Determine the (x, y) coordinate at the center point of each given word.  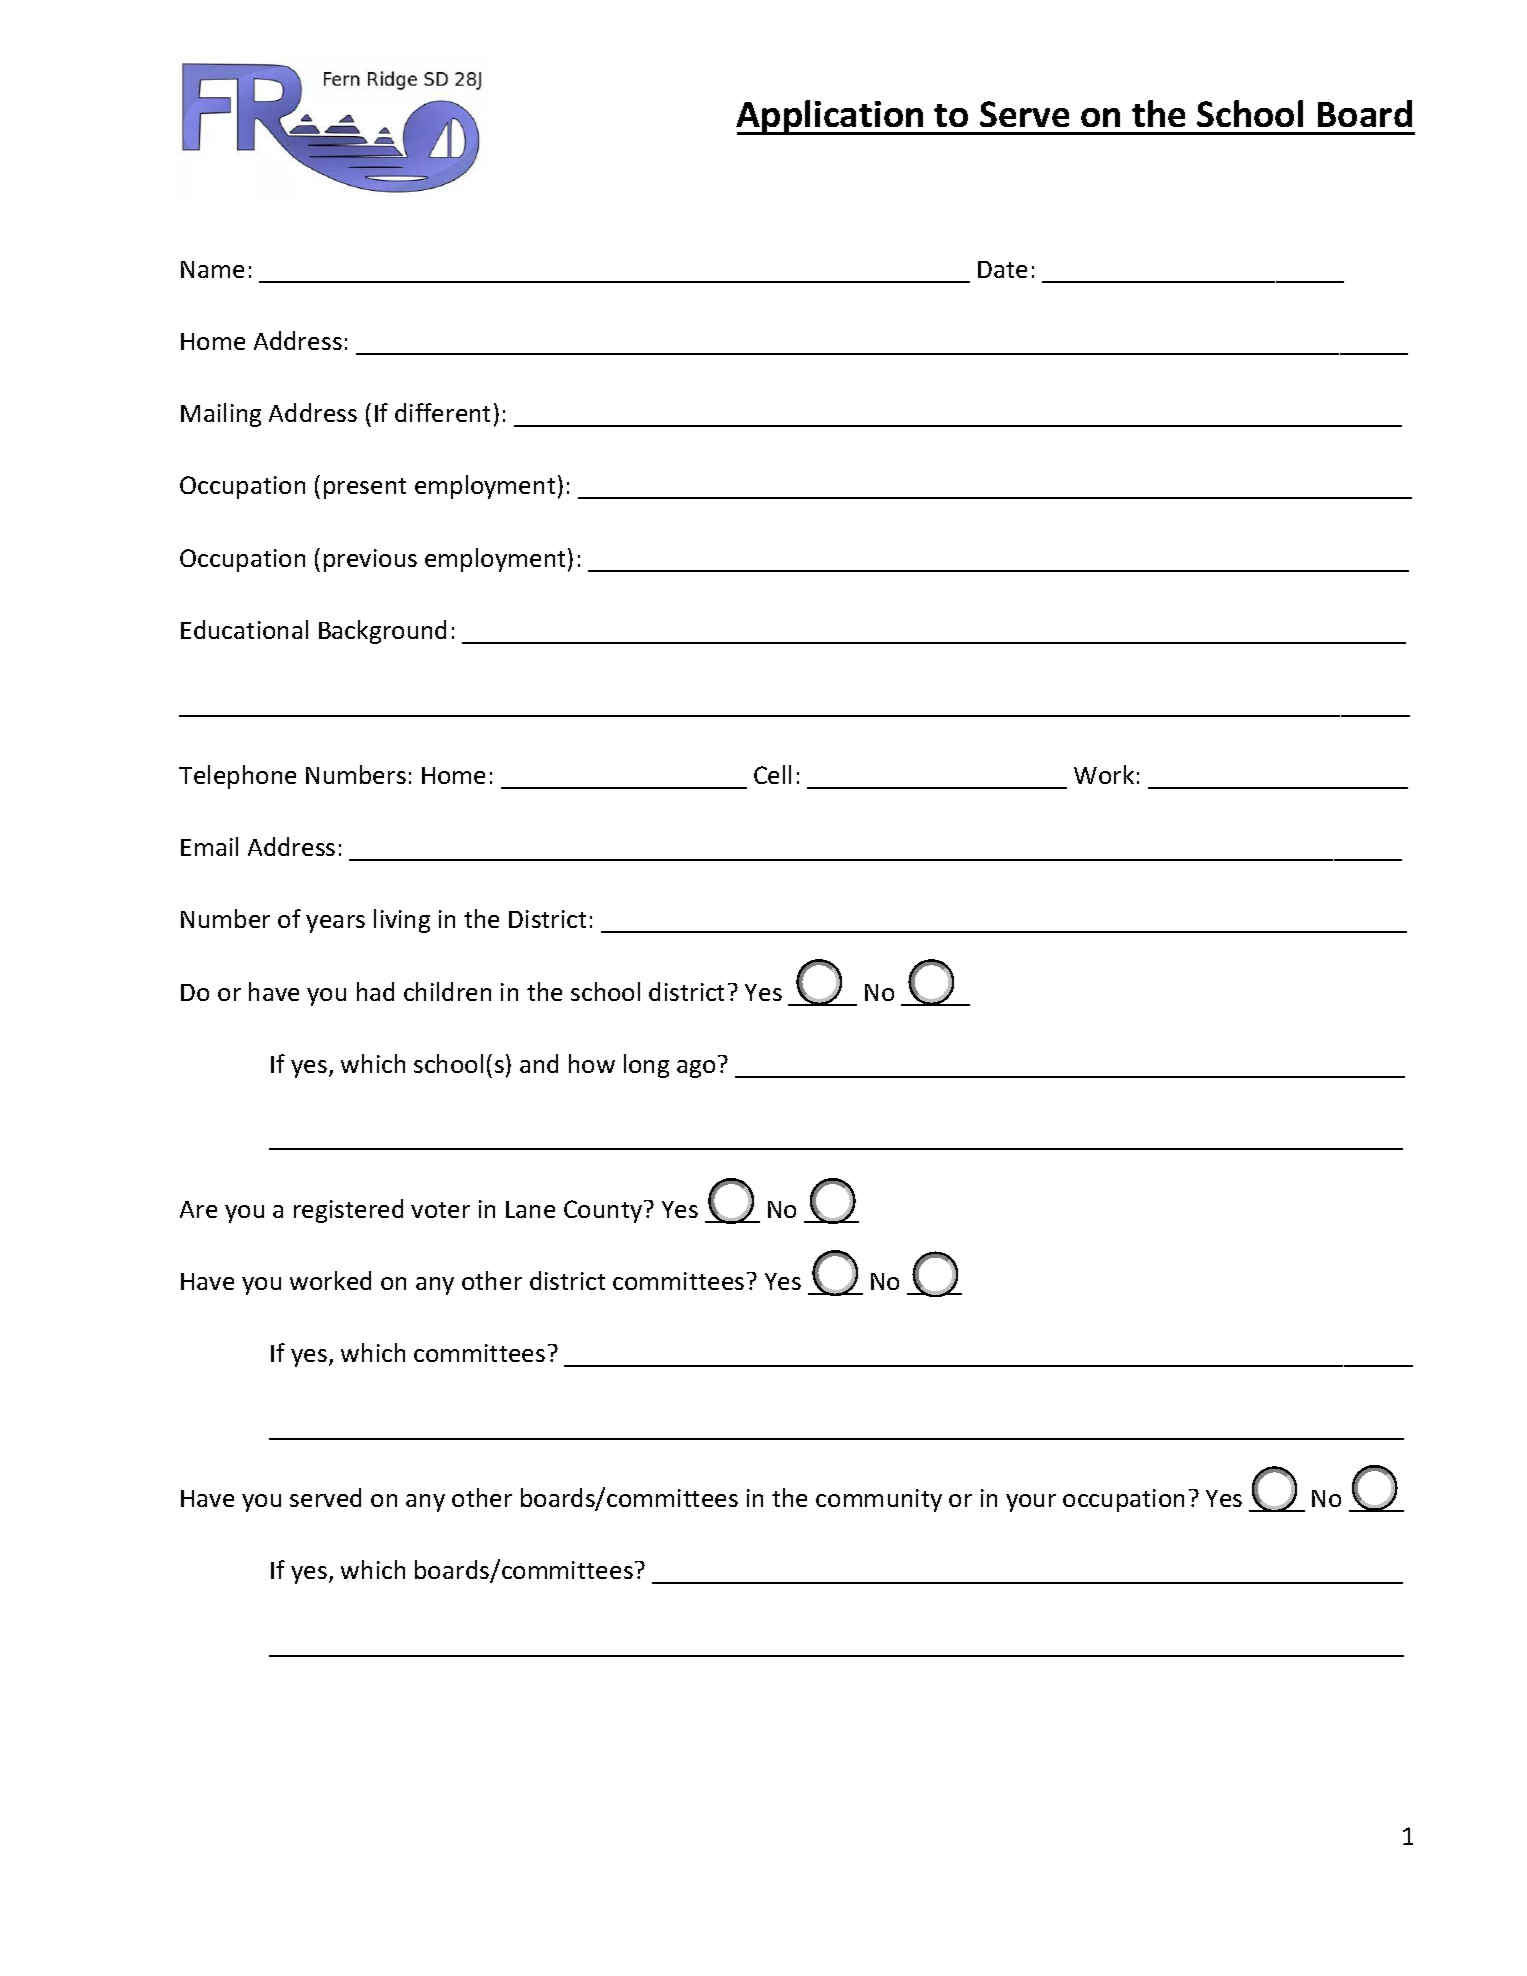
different (442, 412)
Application (831, 117)
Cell (772, 774)
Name (212, 269)
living (402, 921)
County (604, 1211)
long (646, 1066)
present (365, 488)
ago (696, 1069)
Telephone (237, 777)
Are (198, 1209)
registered (348, 1211)
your (1031, 1503)
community (879, 1500)
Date (1002, 269)
